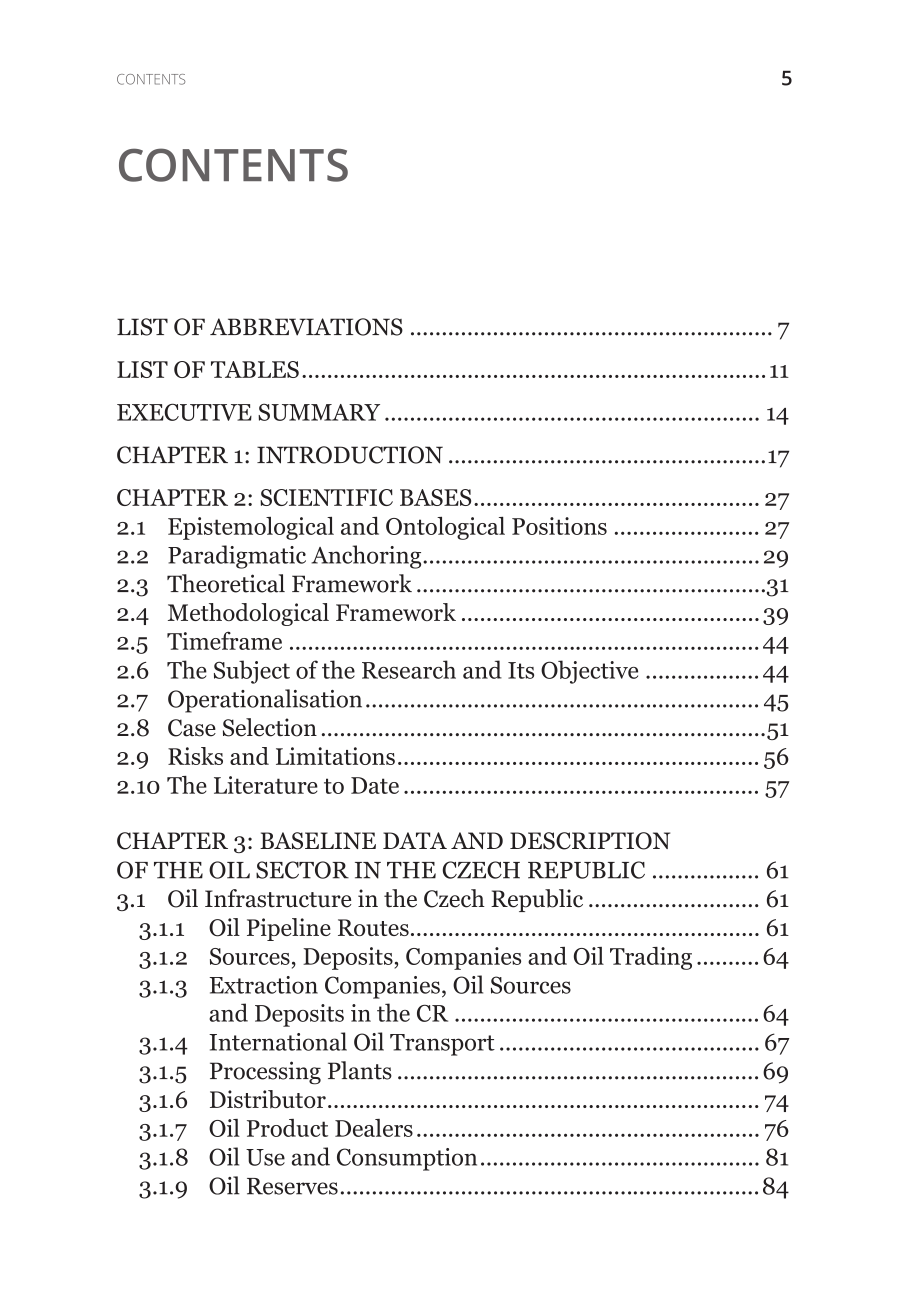  I want to click on Research, so click(409, 669).
